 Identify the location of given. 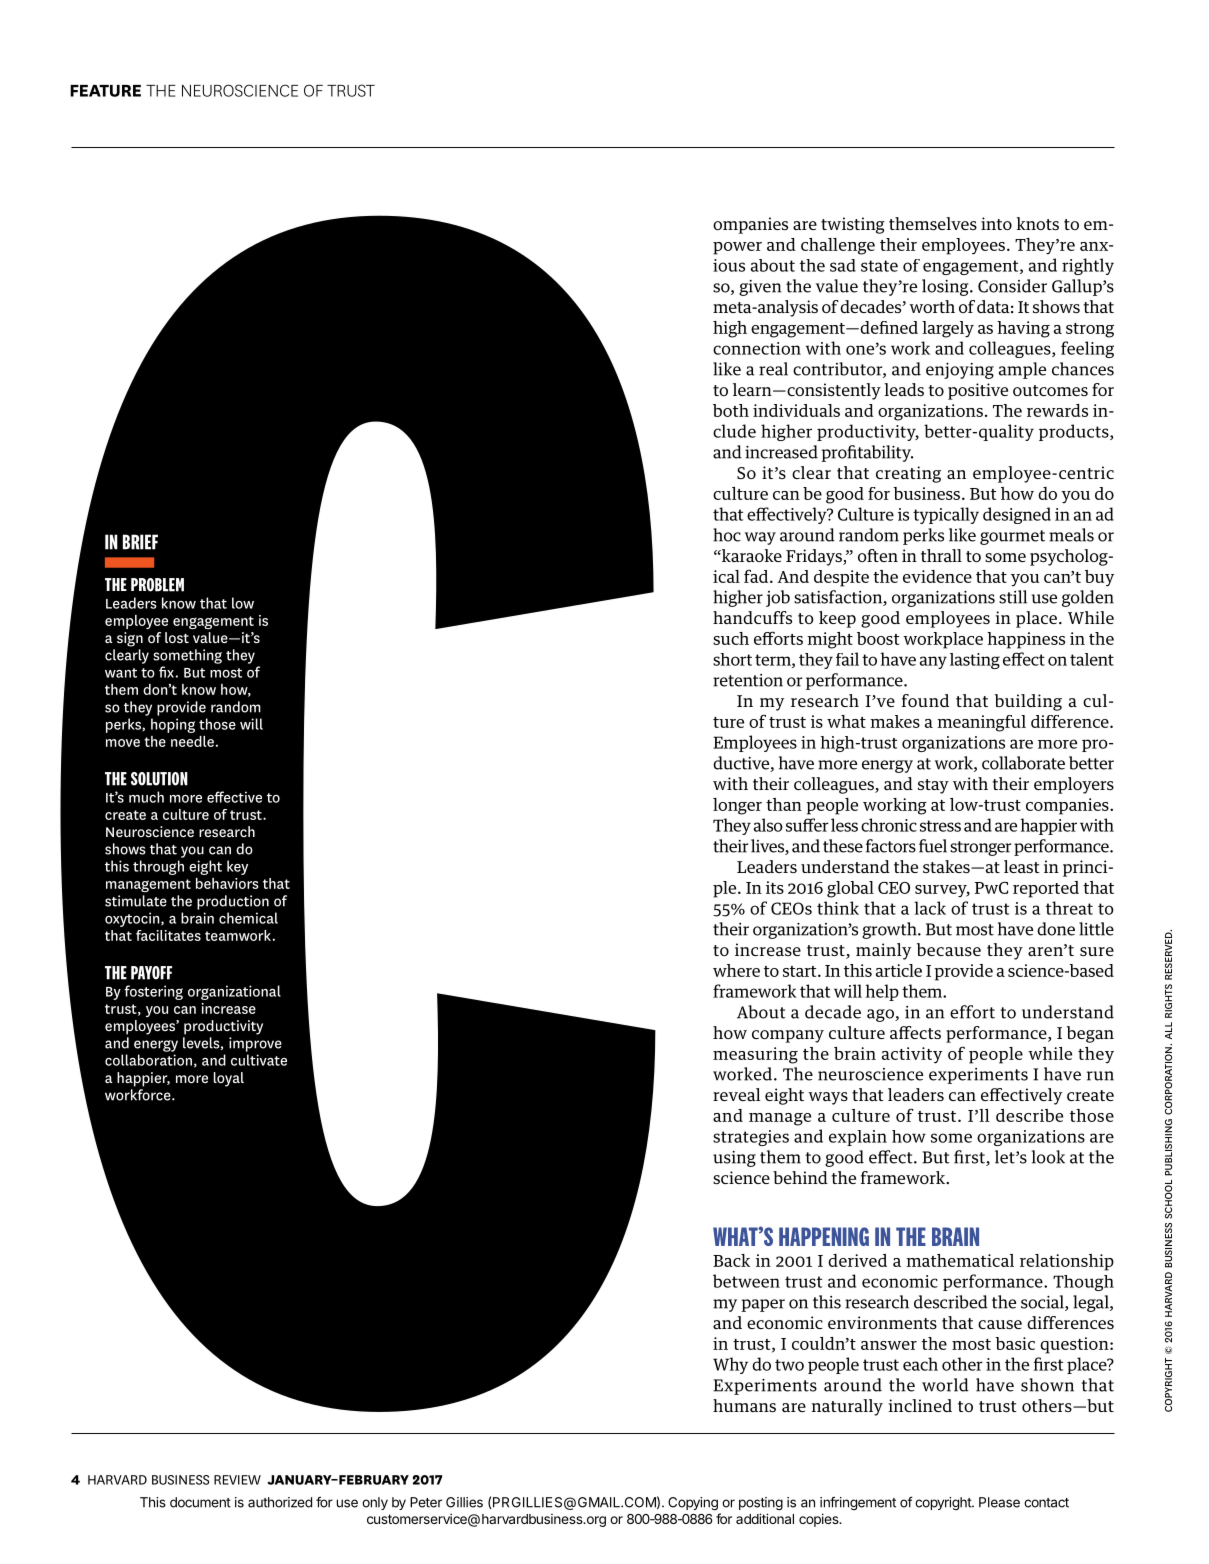
(760, 288).
